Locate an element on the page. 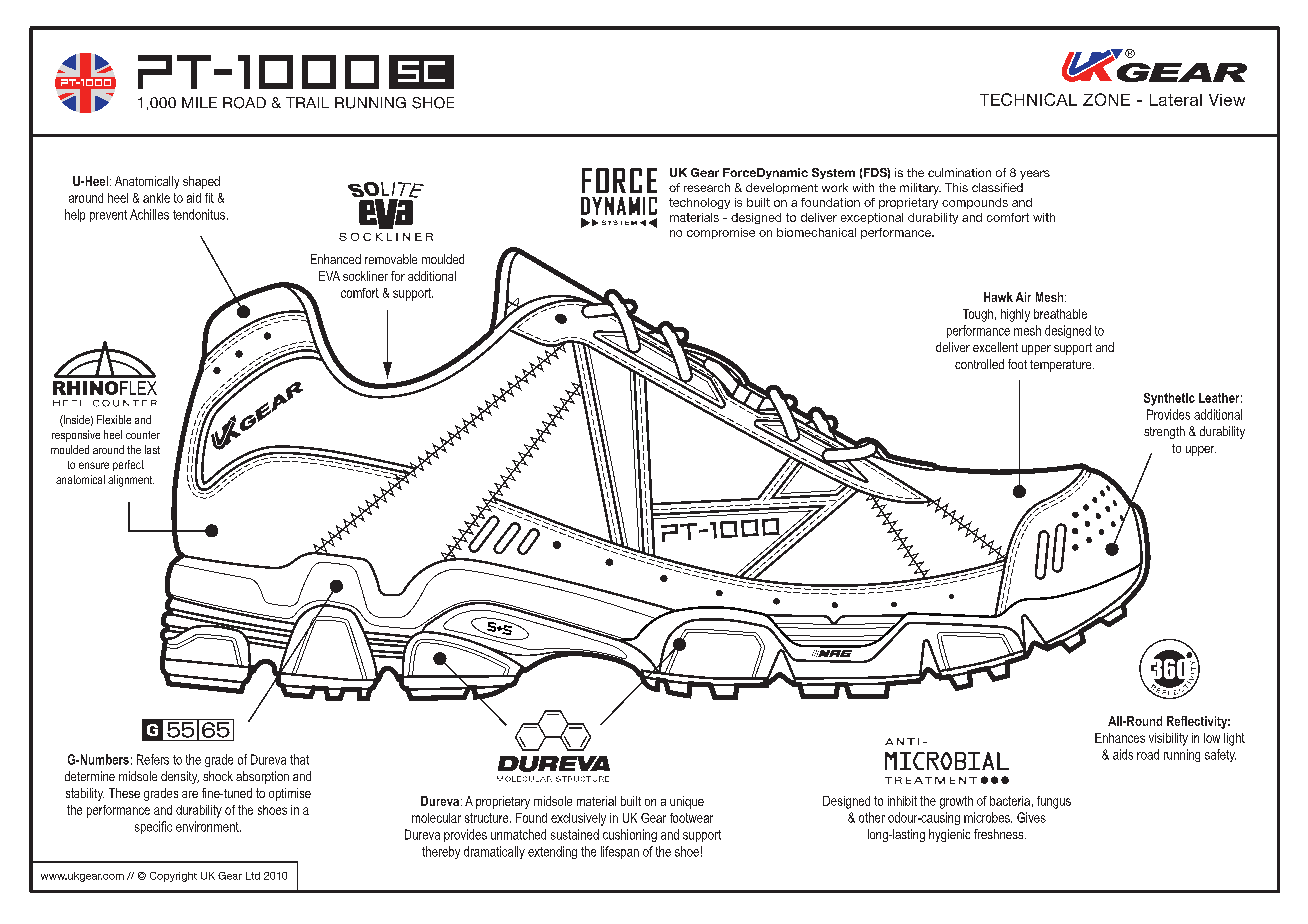  strength is located at coordinates (1164, 432).
